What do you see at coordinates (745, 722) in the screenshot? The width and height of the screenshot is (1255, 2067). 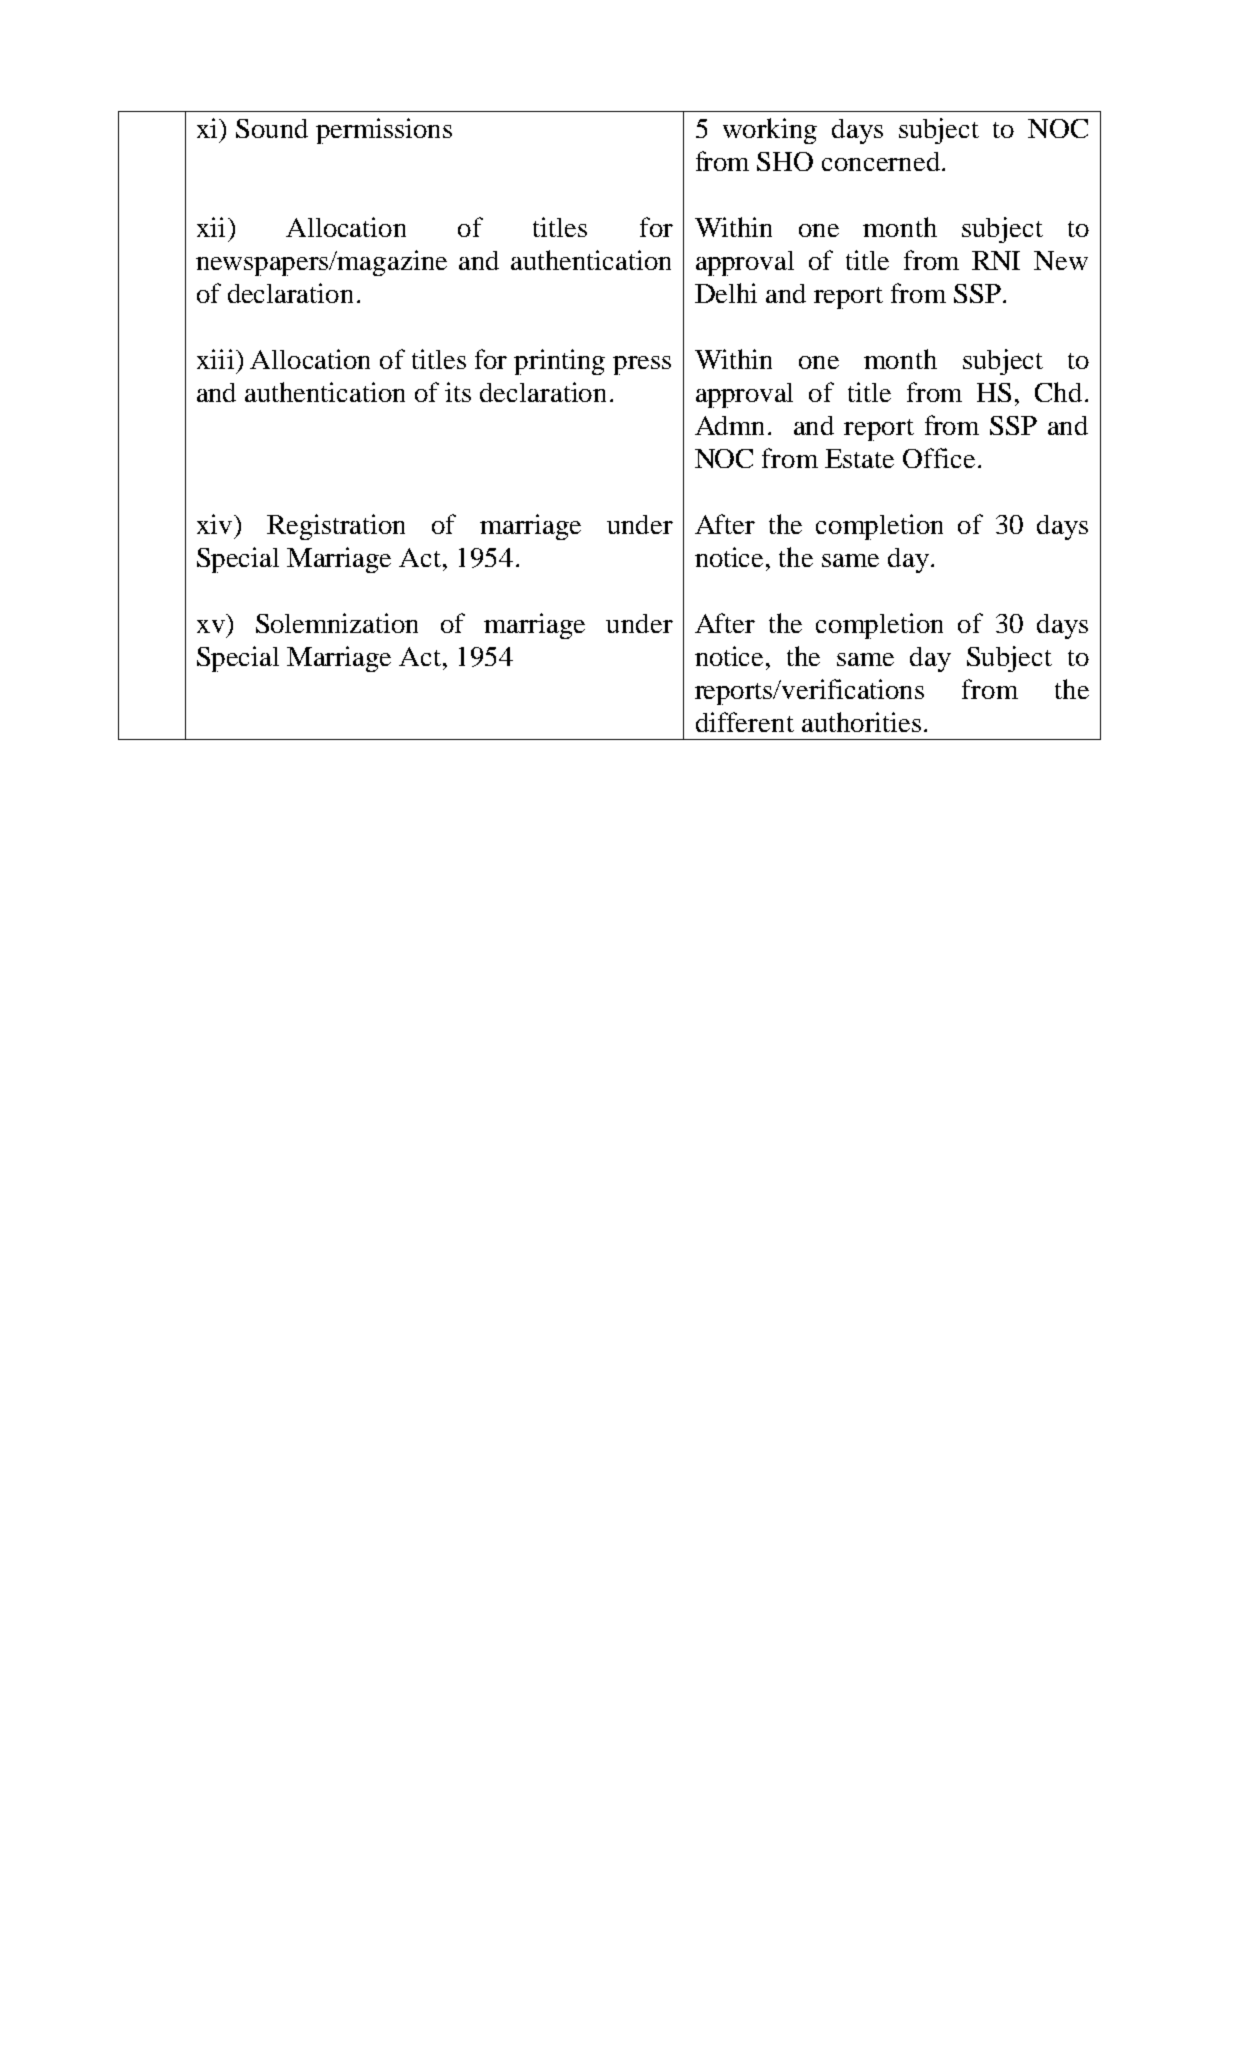 I see `different` at bounding box center [745, 722].
